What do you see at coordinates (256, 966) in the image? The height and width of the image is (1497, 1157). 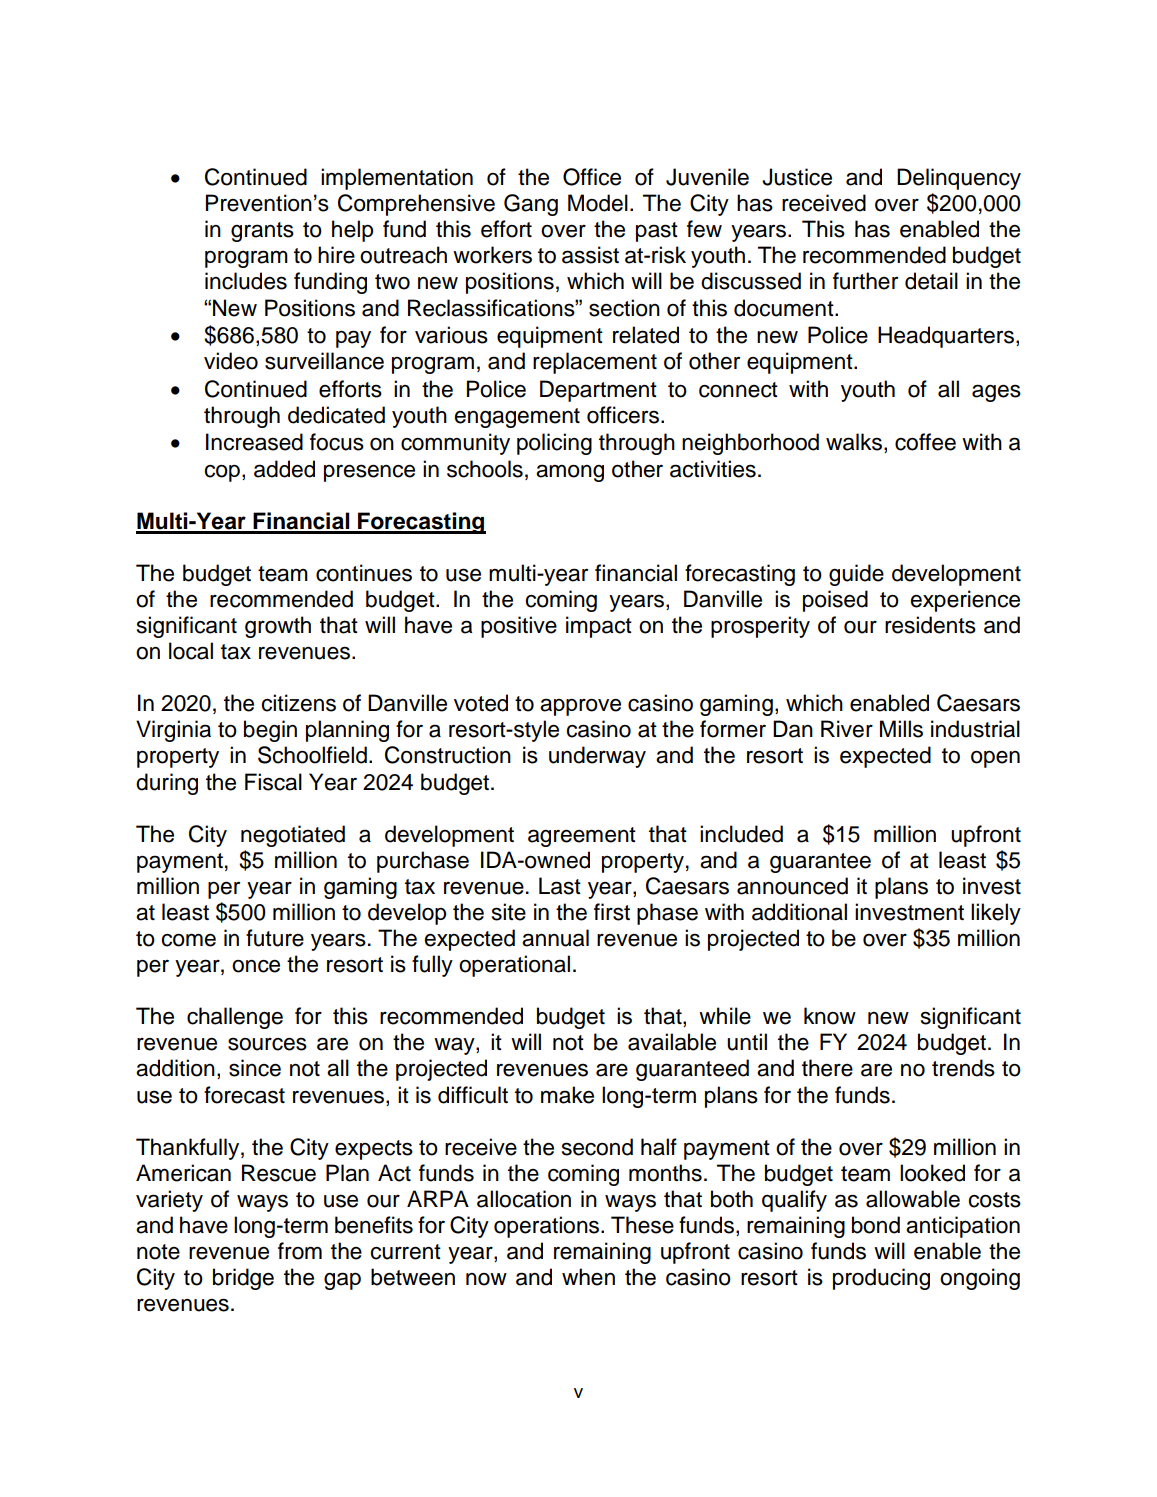 I see `once` at bounding box center [256, 966].
